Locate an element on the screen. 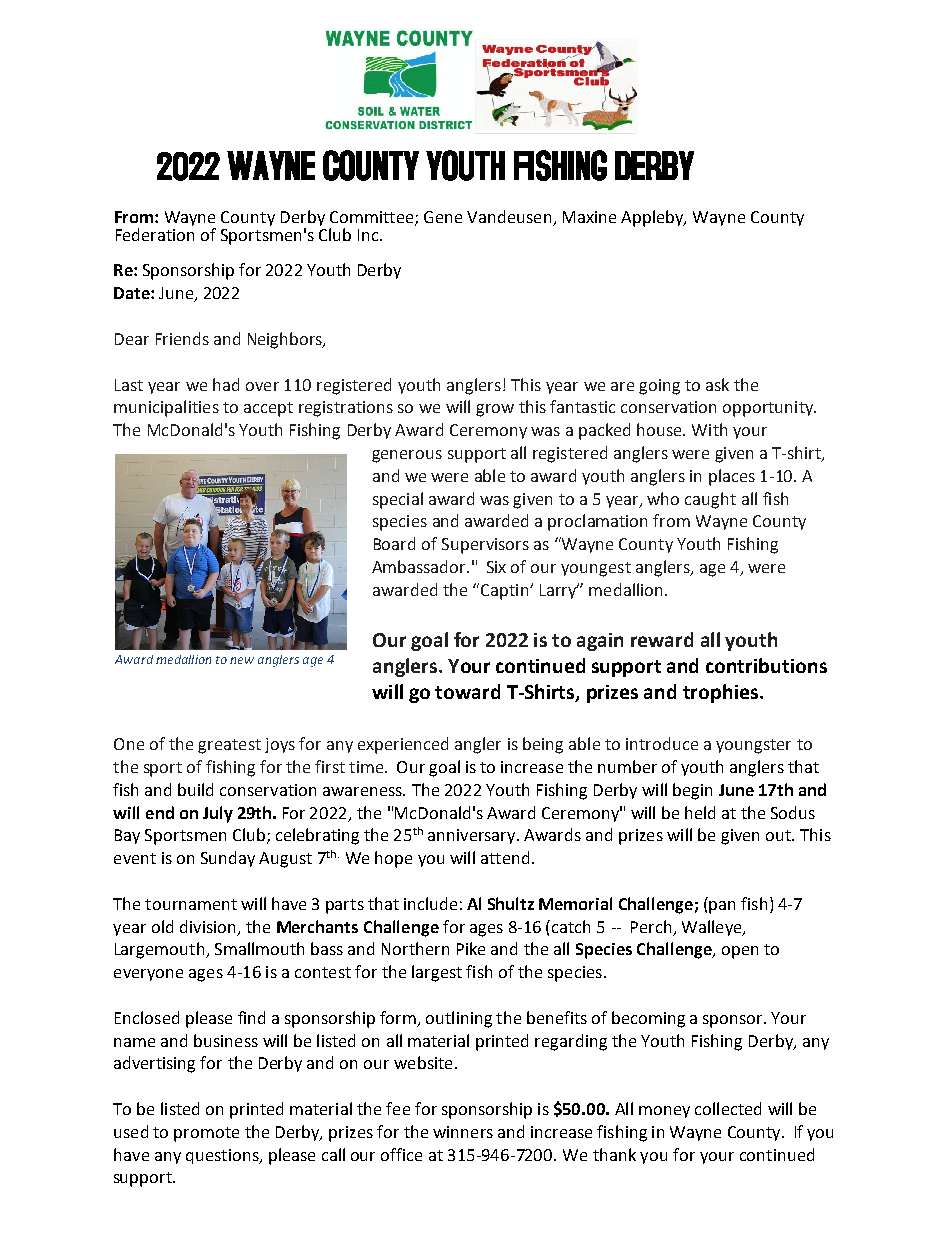 Image resolution: width=952 pixels, height=1233 pixels. new is located at coordinates (242, 660).
